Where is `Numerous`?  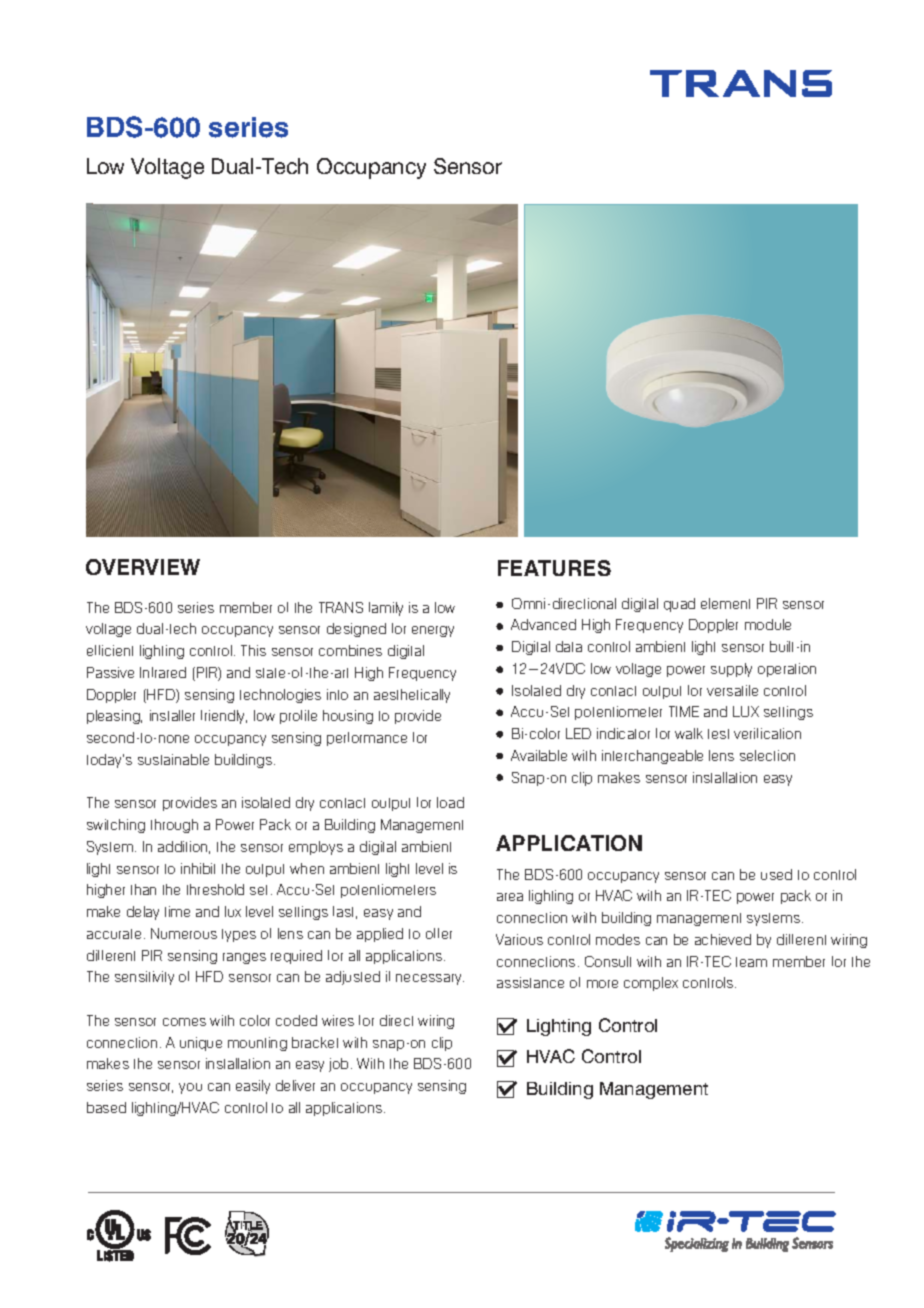
Numerous is located at coordinates (184, 933).
